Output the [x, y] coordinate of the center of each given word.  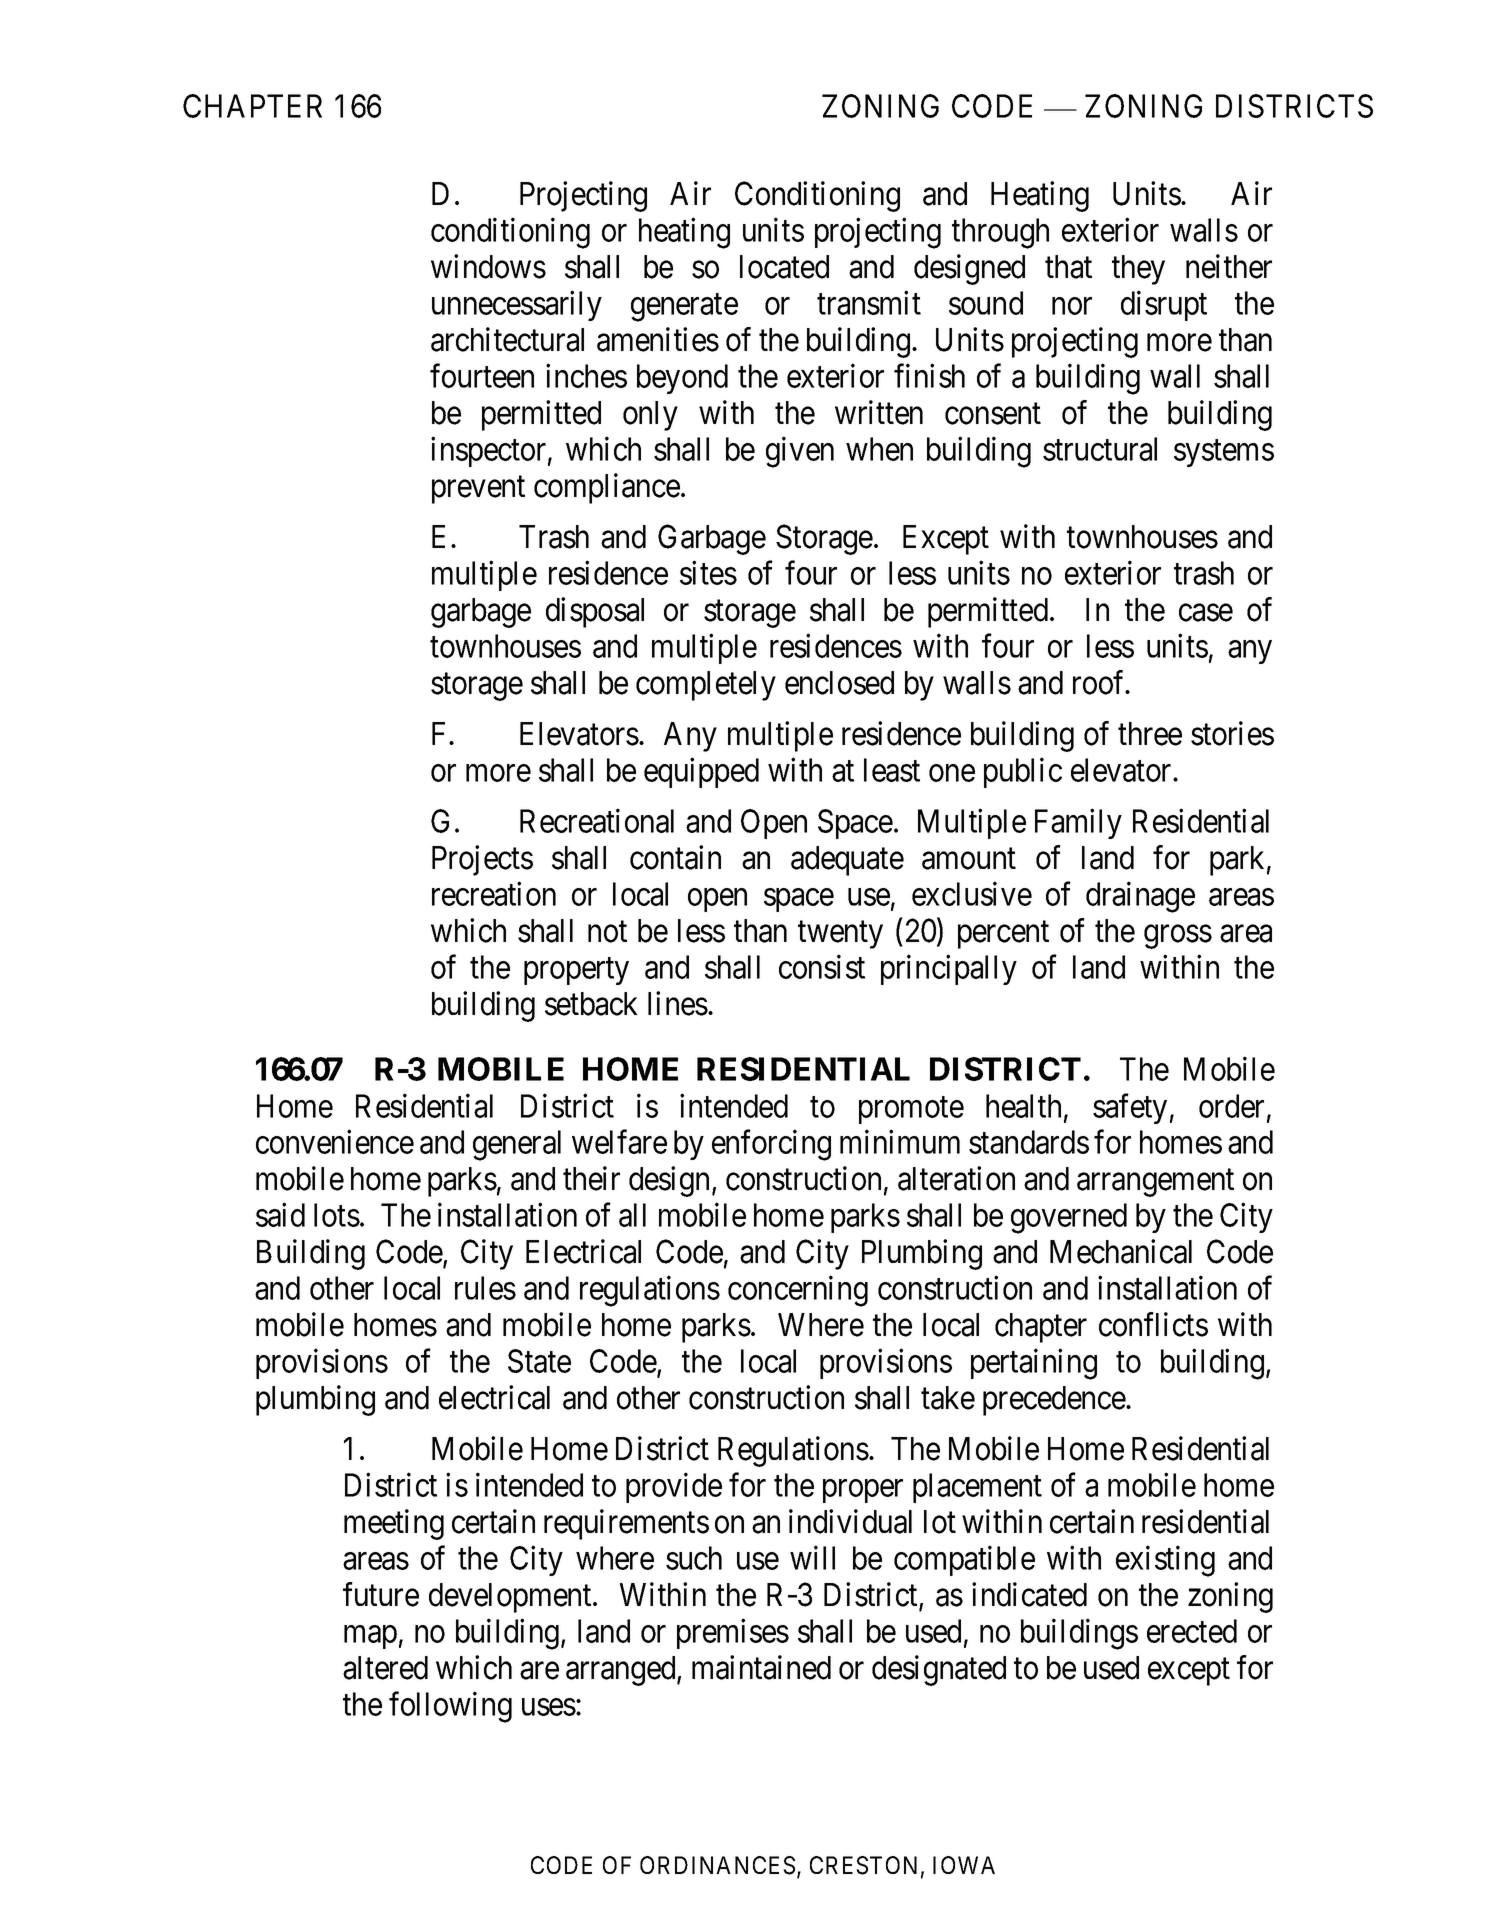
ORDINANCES [717, 1865]
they [1138, 270]
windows [488, 266]
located [784, 267]
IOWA [964, 1865]
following [450, 1707]
